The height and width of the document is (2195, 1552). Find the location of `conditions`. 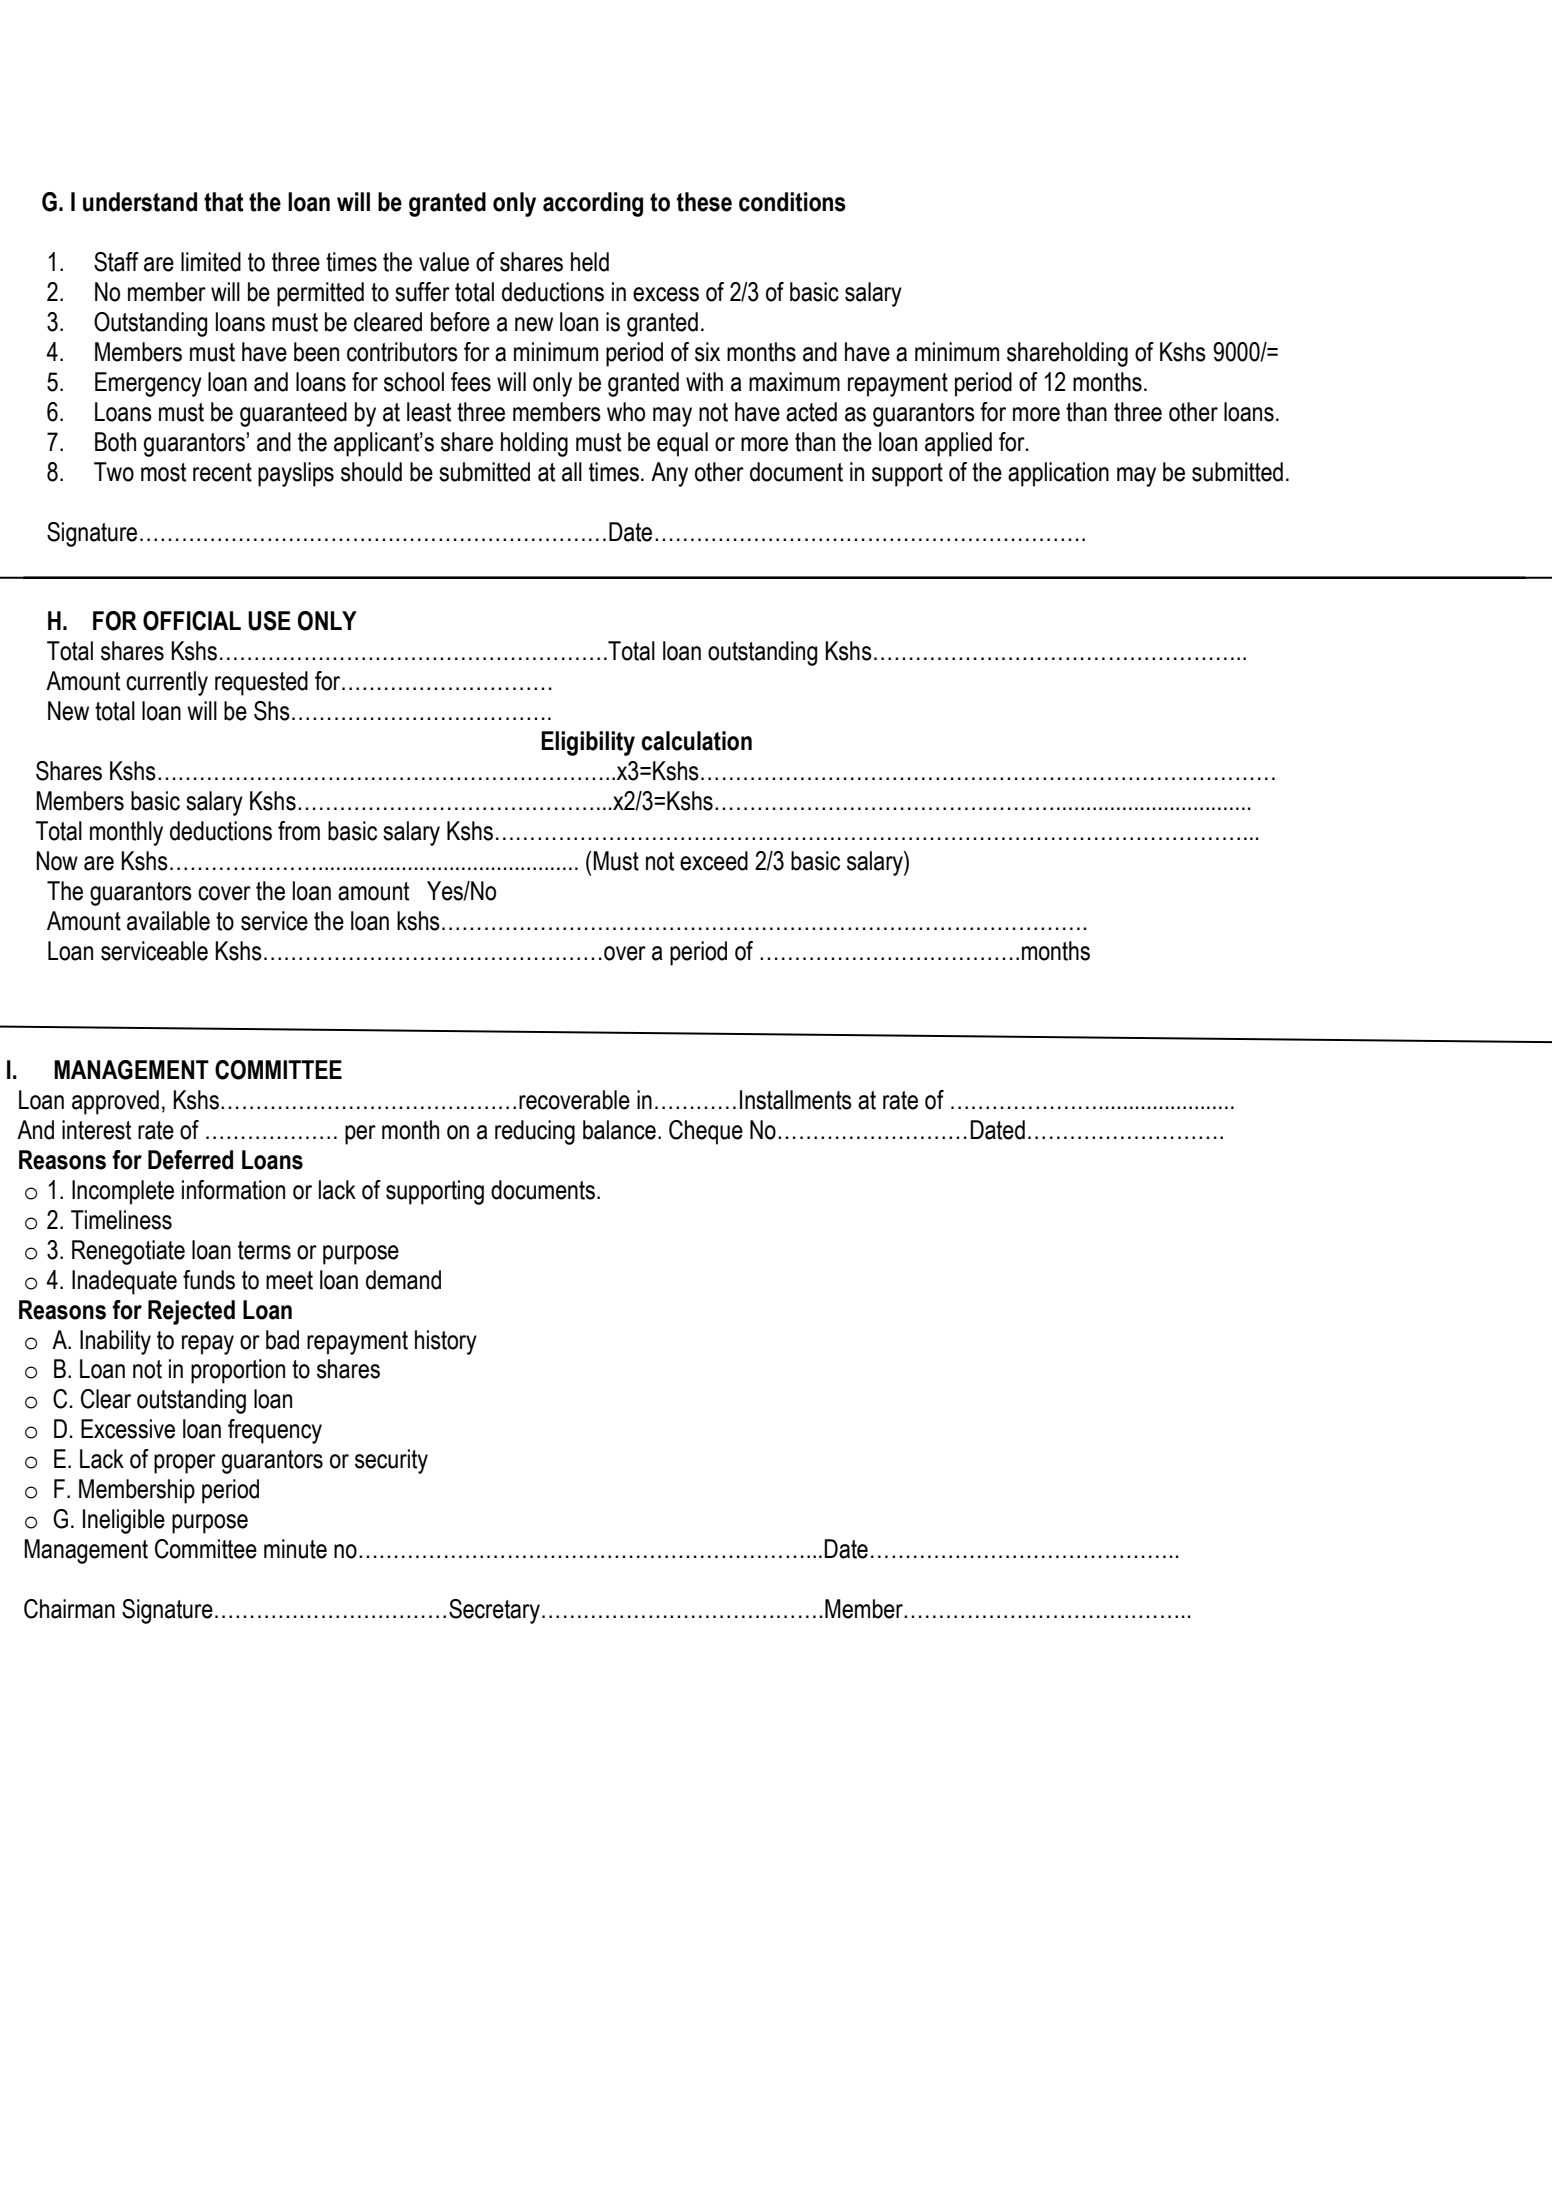

conditions is located at coordinates (792, 202).
